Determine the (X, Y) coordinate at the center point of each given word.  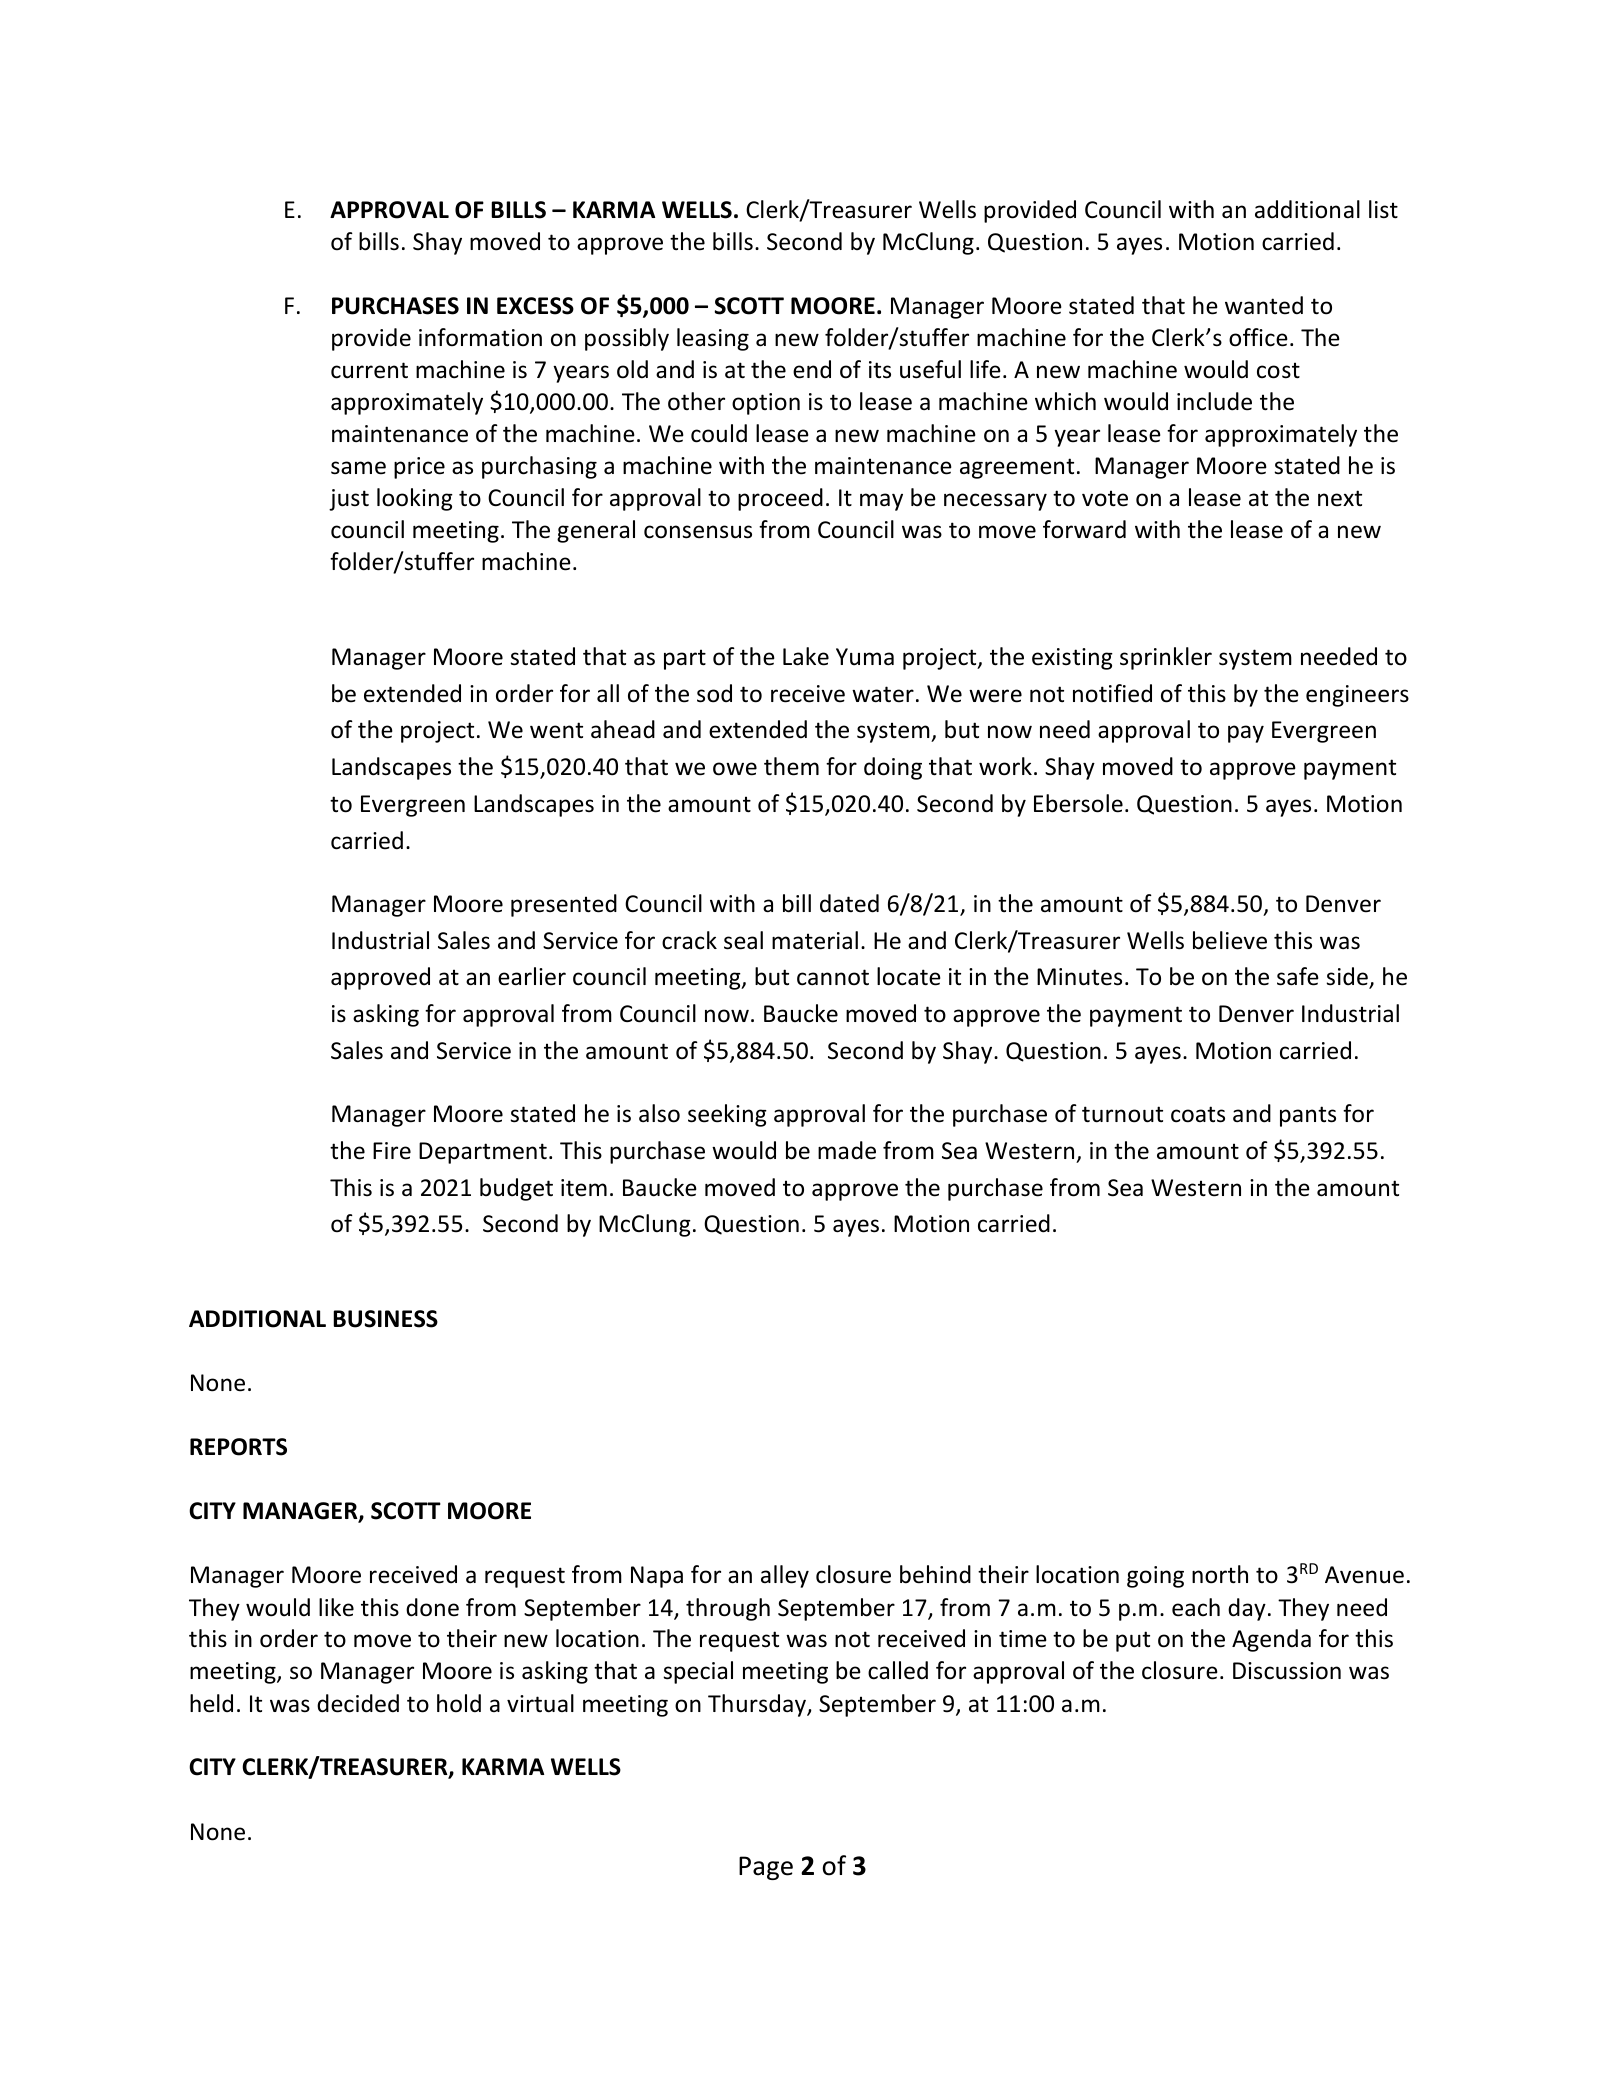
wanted (1264, 305)
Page (766, 1868)
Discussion (1287, 1671)
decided (358, 1703)
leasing (713, 339)
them (791, 766)
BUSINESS (385, 1319)
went (556, 730)
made (847, 1150)
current (369, 370)
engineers (1357, 696)
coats (1198, 1114)
